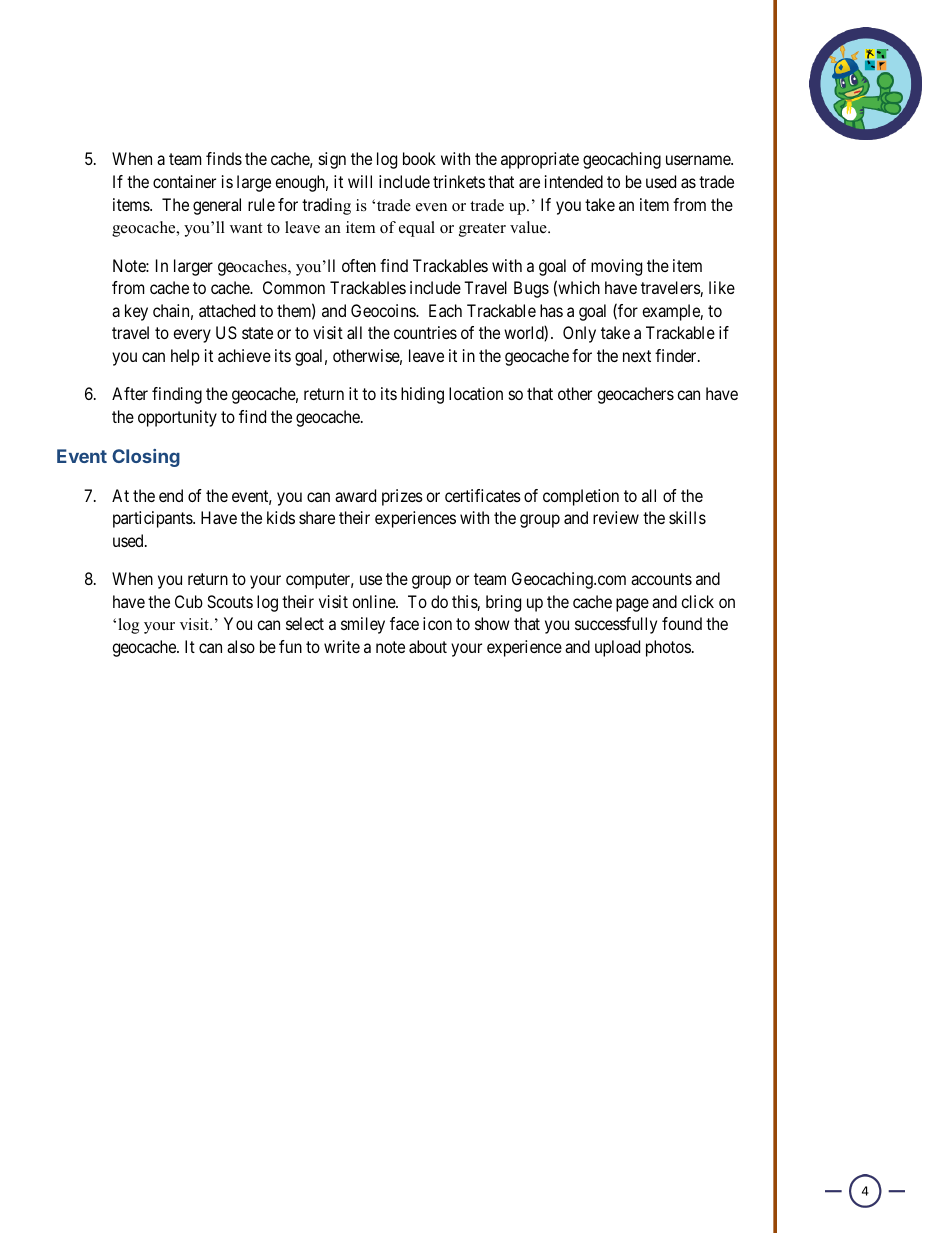 The image size is (952, 1233). I want to click on hiding, so click(422, 395).
